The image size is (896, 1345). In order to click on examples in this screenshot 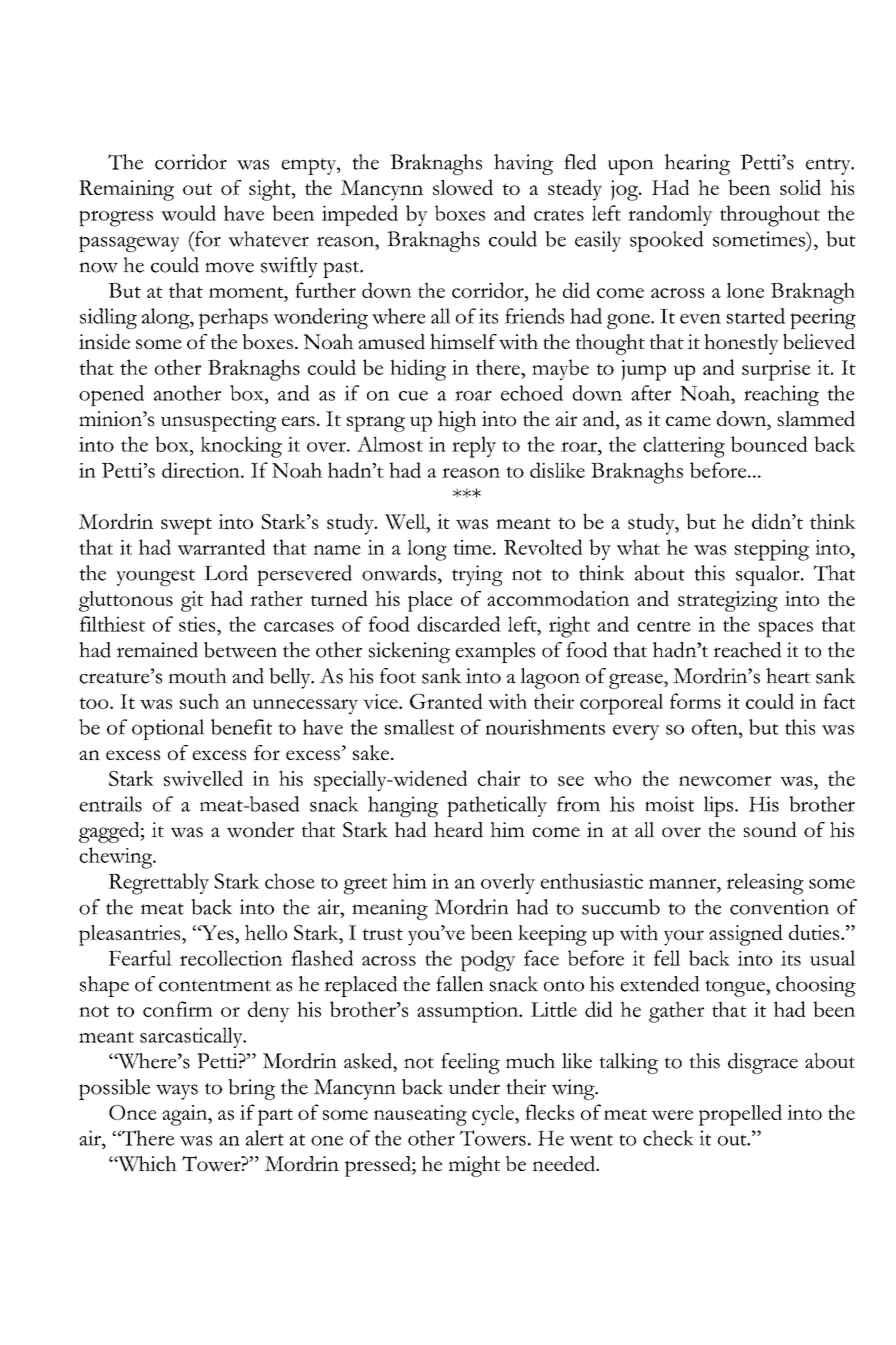, I will do `click(495, 652)`.
